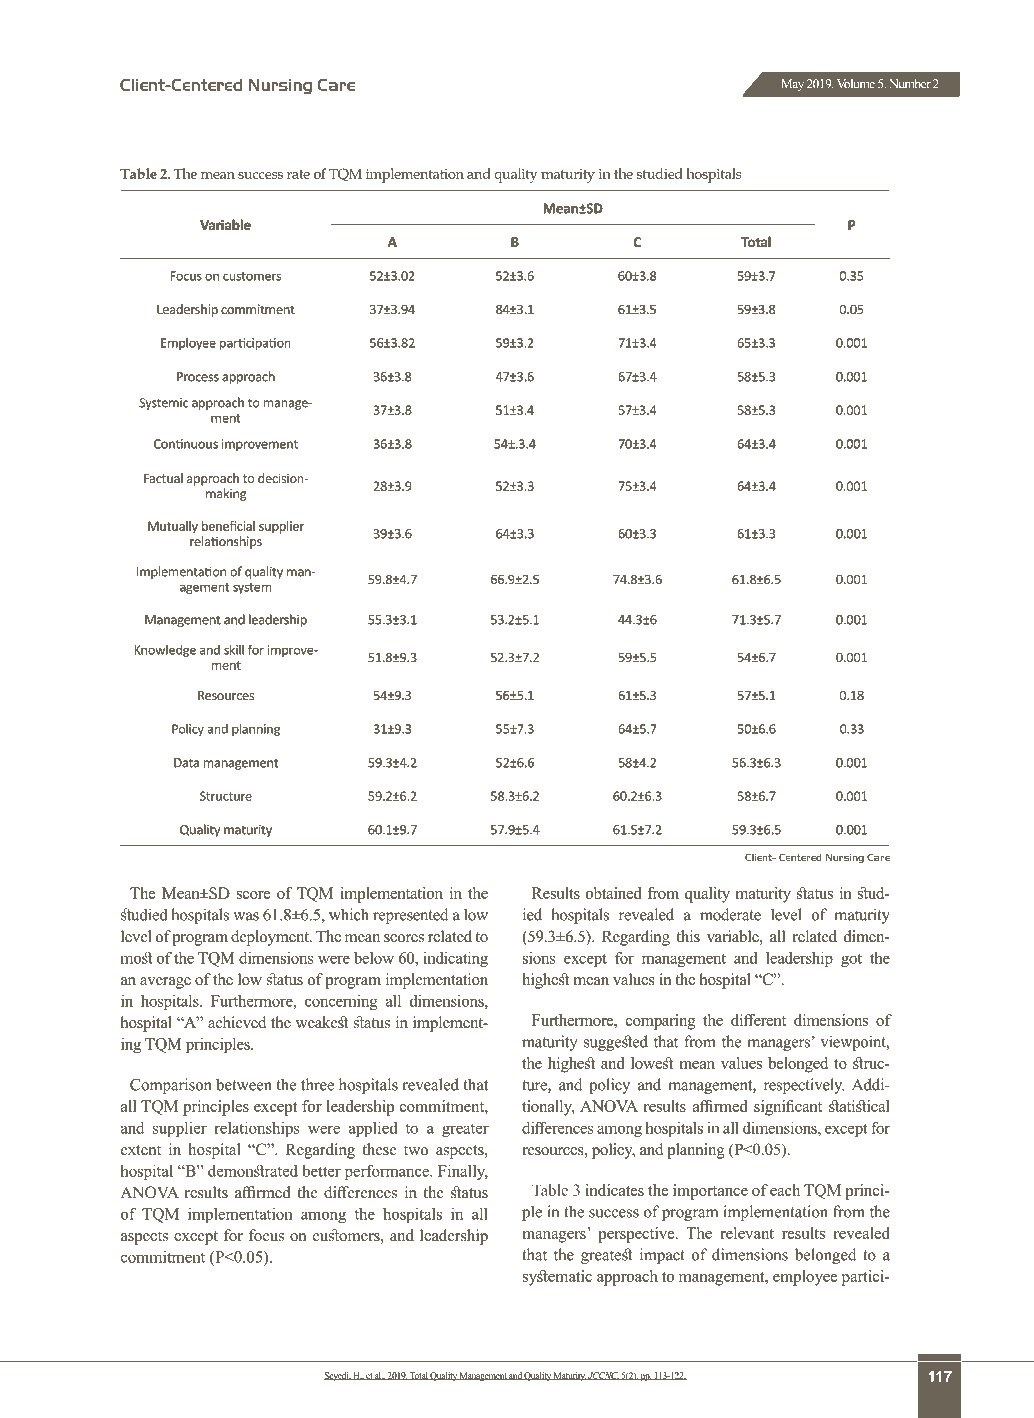  Describe the element at coordinates (321, 1171) in the page. I see `better` at that location.
